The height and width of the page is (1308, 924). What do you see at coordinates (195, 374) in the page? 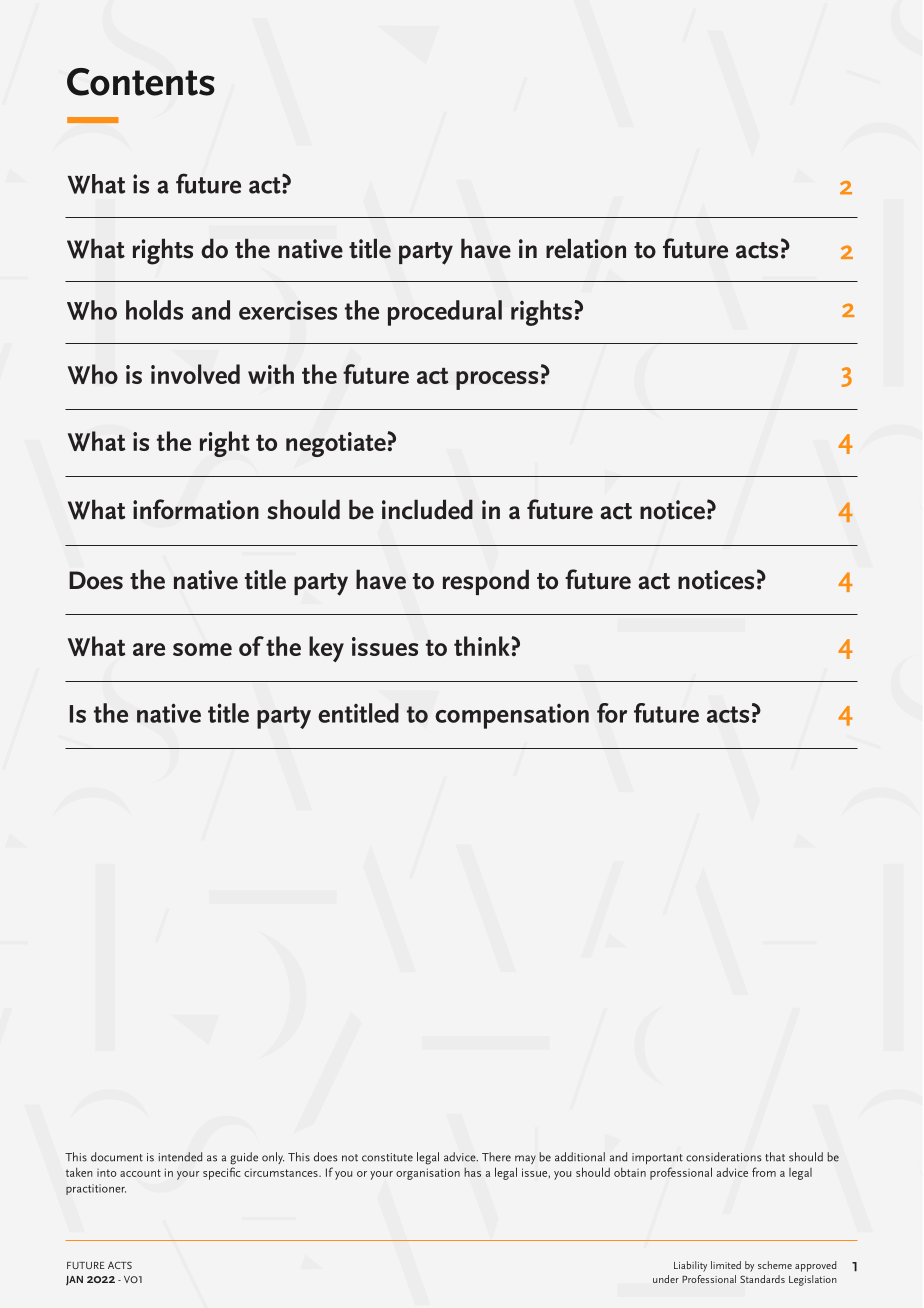
I see `involved` at bounding box center [195, 374].
